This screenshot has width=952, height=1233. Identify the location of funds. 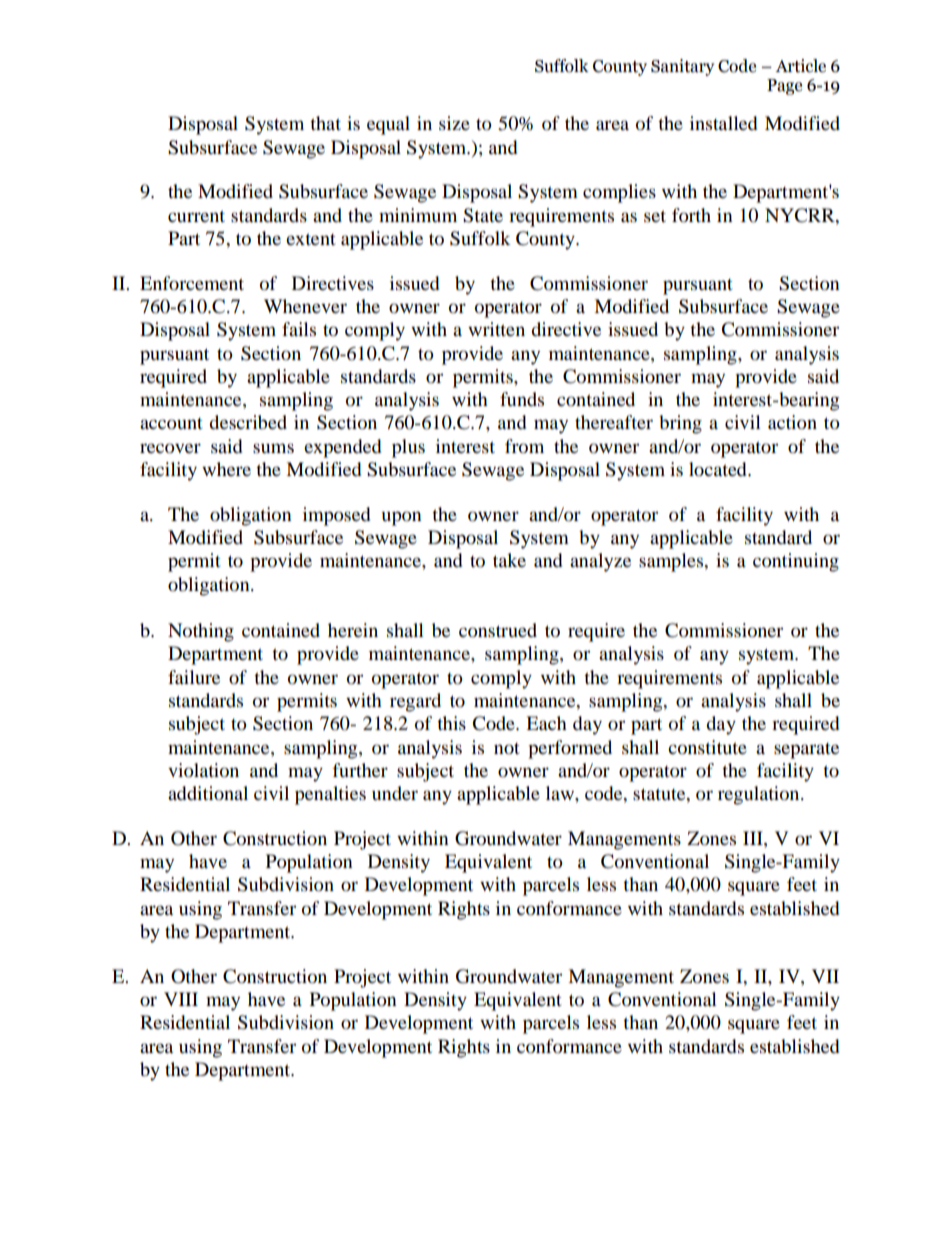
(522, 399).
